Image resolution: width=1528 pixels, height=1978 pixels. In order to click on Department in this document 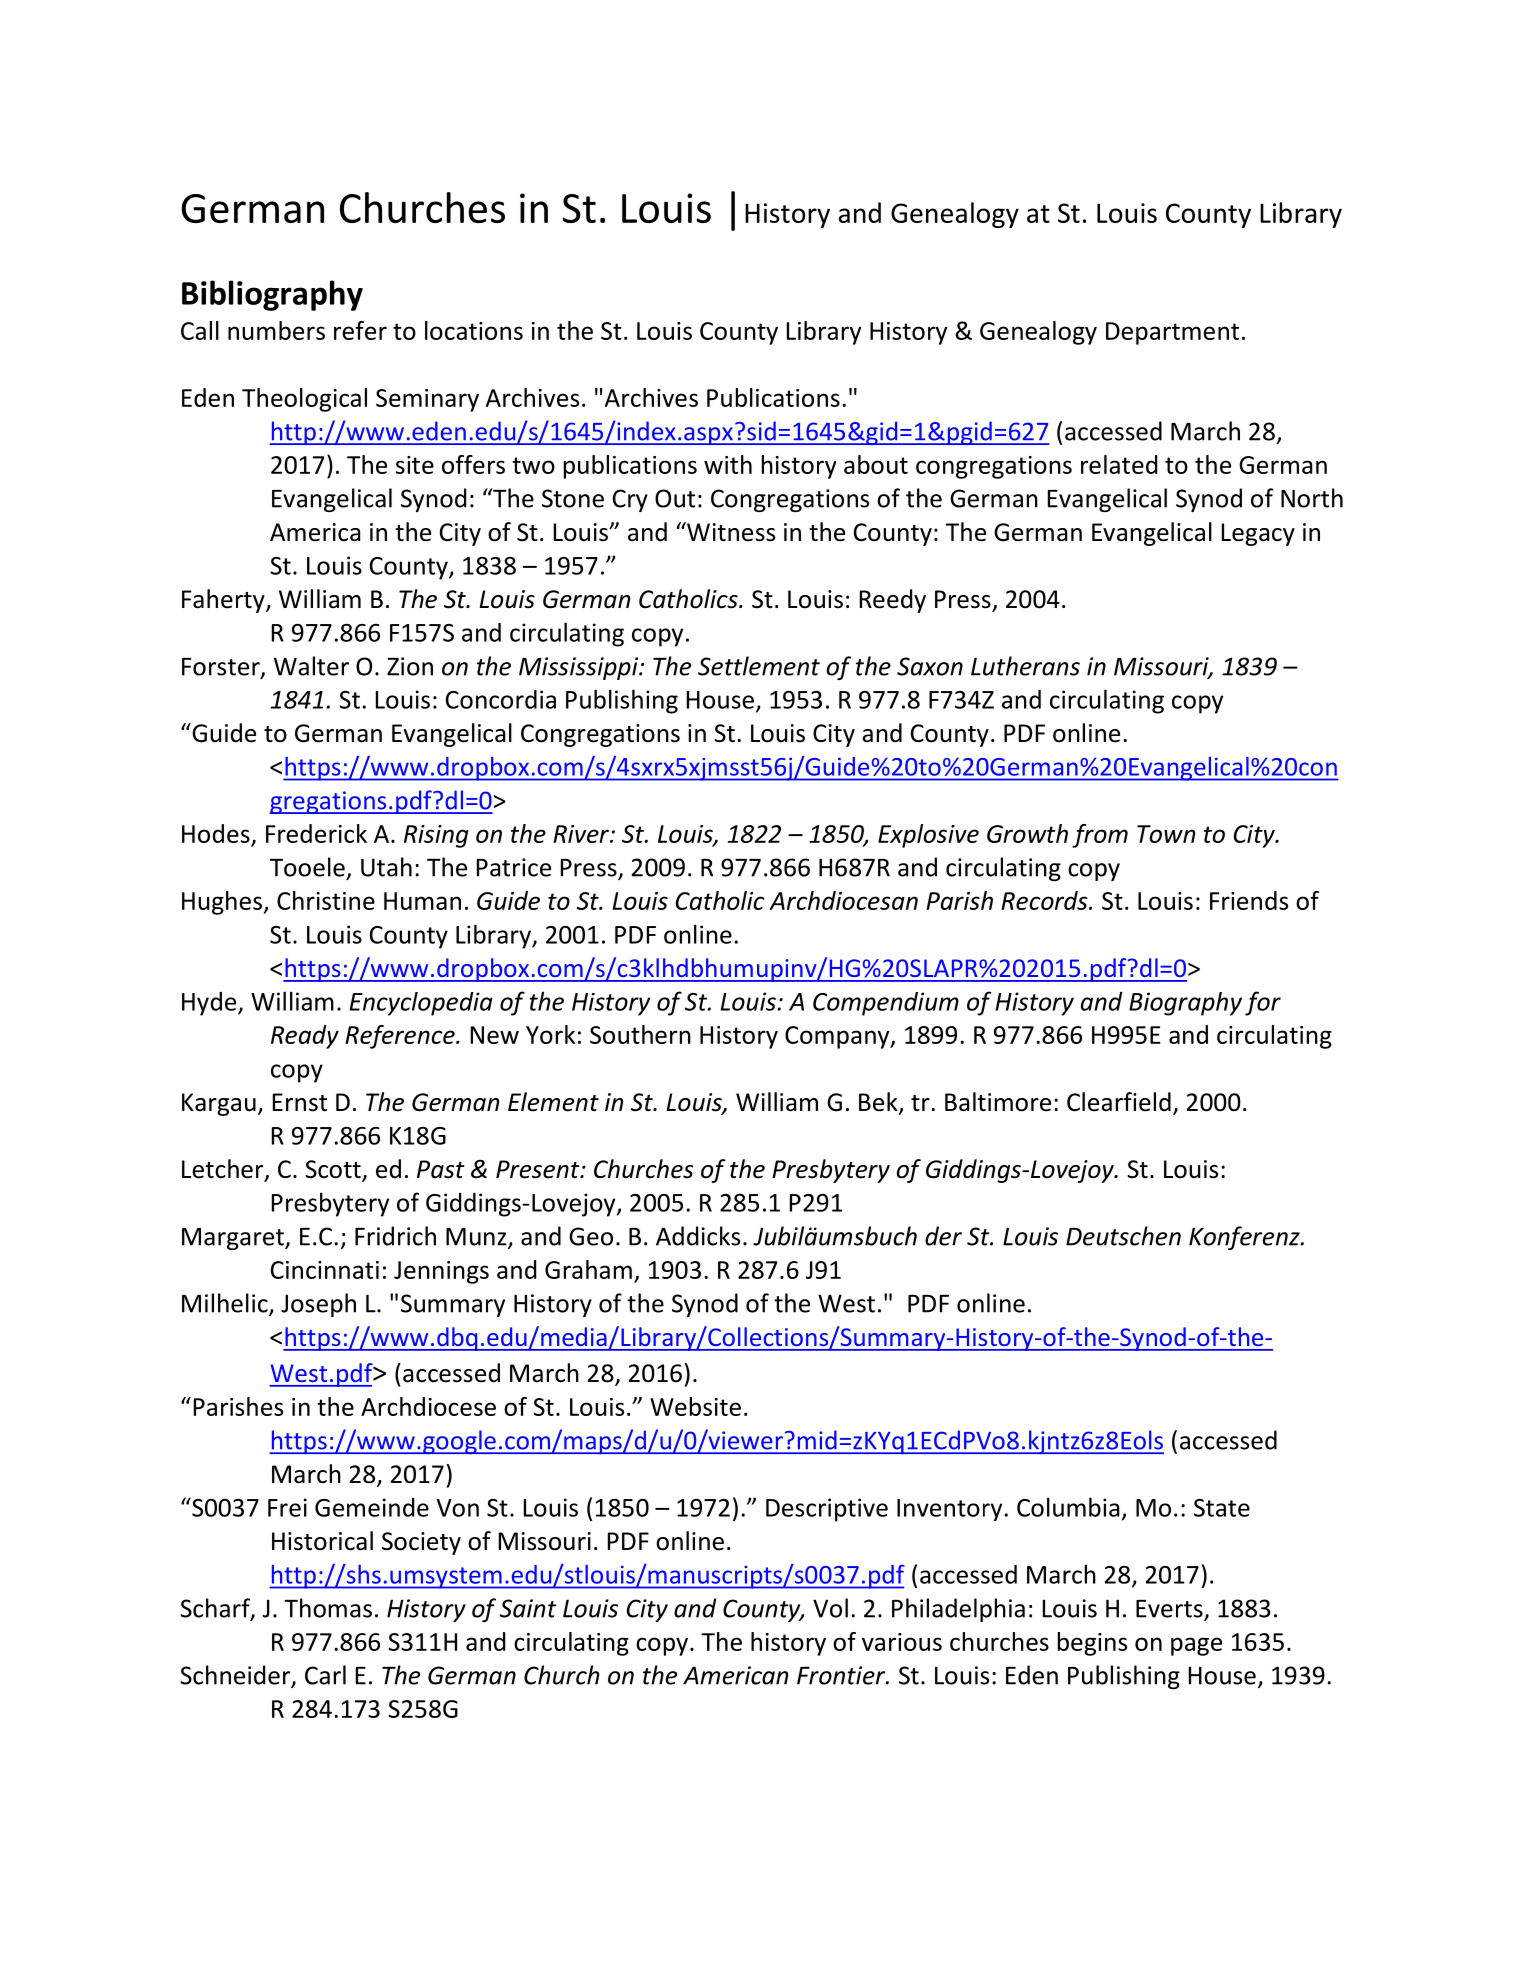, I will do `click(1172, 333)`.
